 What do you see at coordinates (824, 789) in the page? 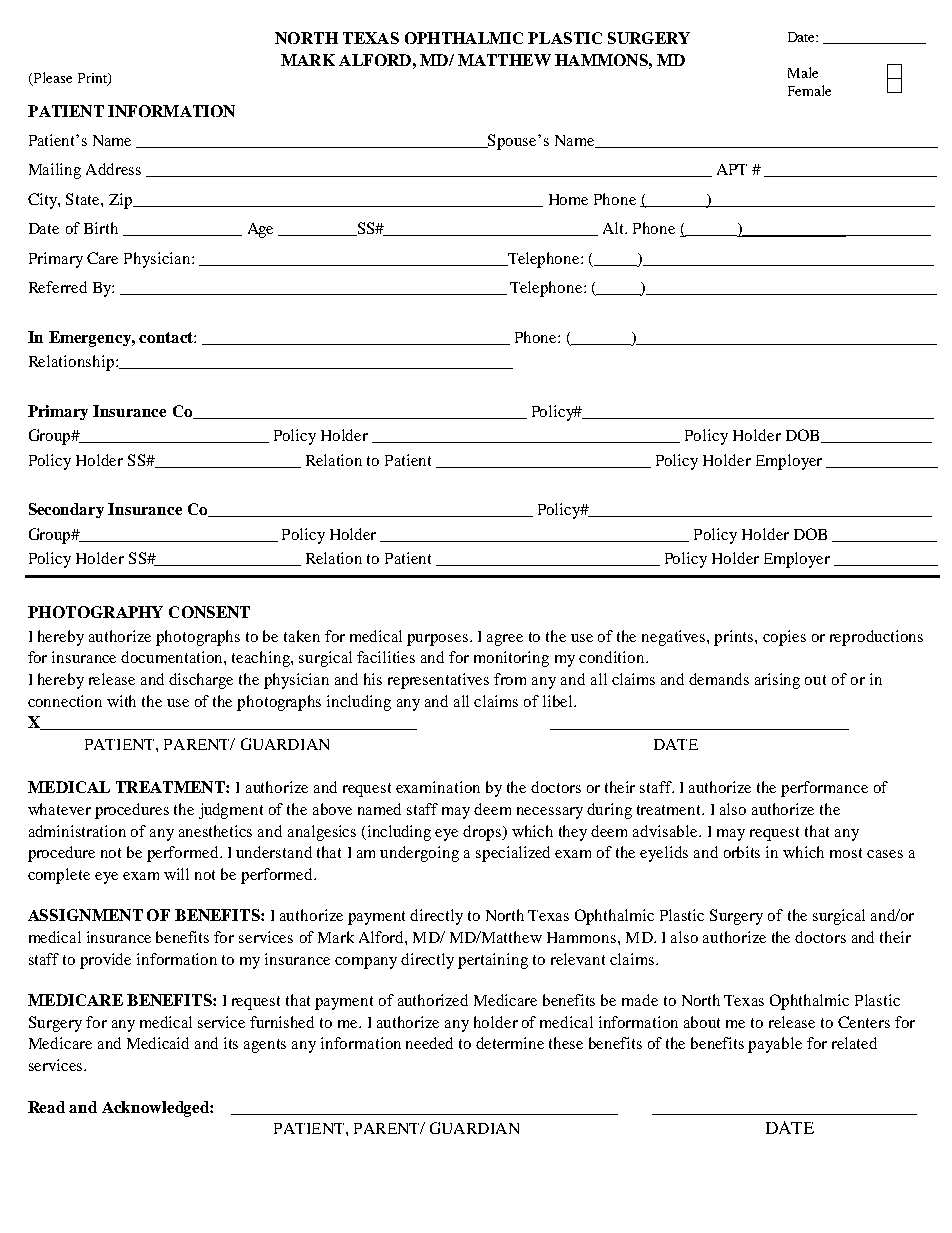
I see `performance` at bounding box center [824, 789].
